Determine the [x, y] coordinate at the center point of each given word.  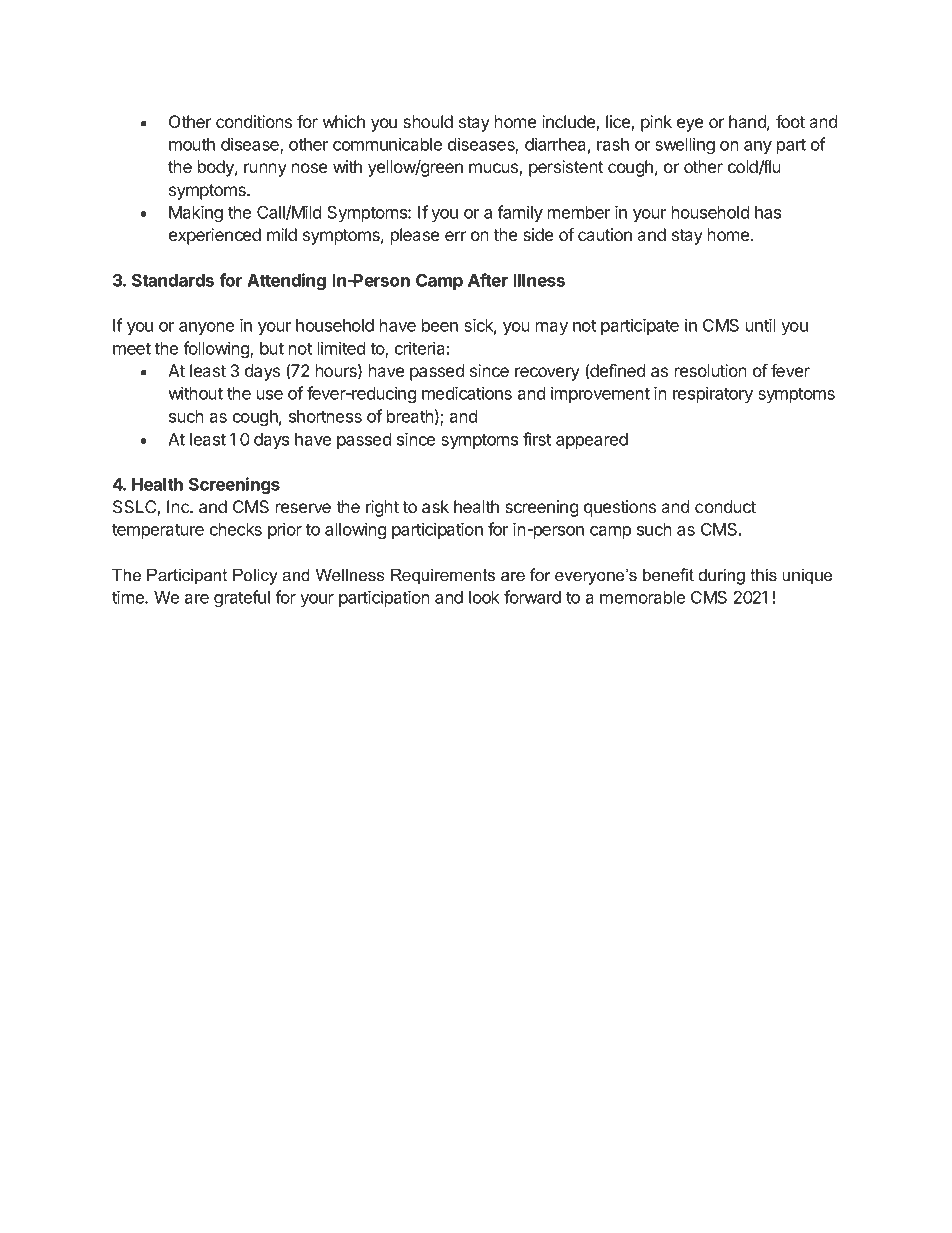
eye [690, 125]
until [761, 325]
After [488, 280]
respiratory [713, 394]
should [428, 121]
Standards [173, 280]
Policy [255, 576]
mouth [192, 144]
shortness [325, 416]
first [537, 439]
